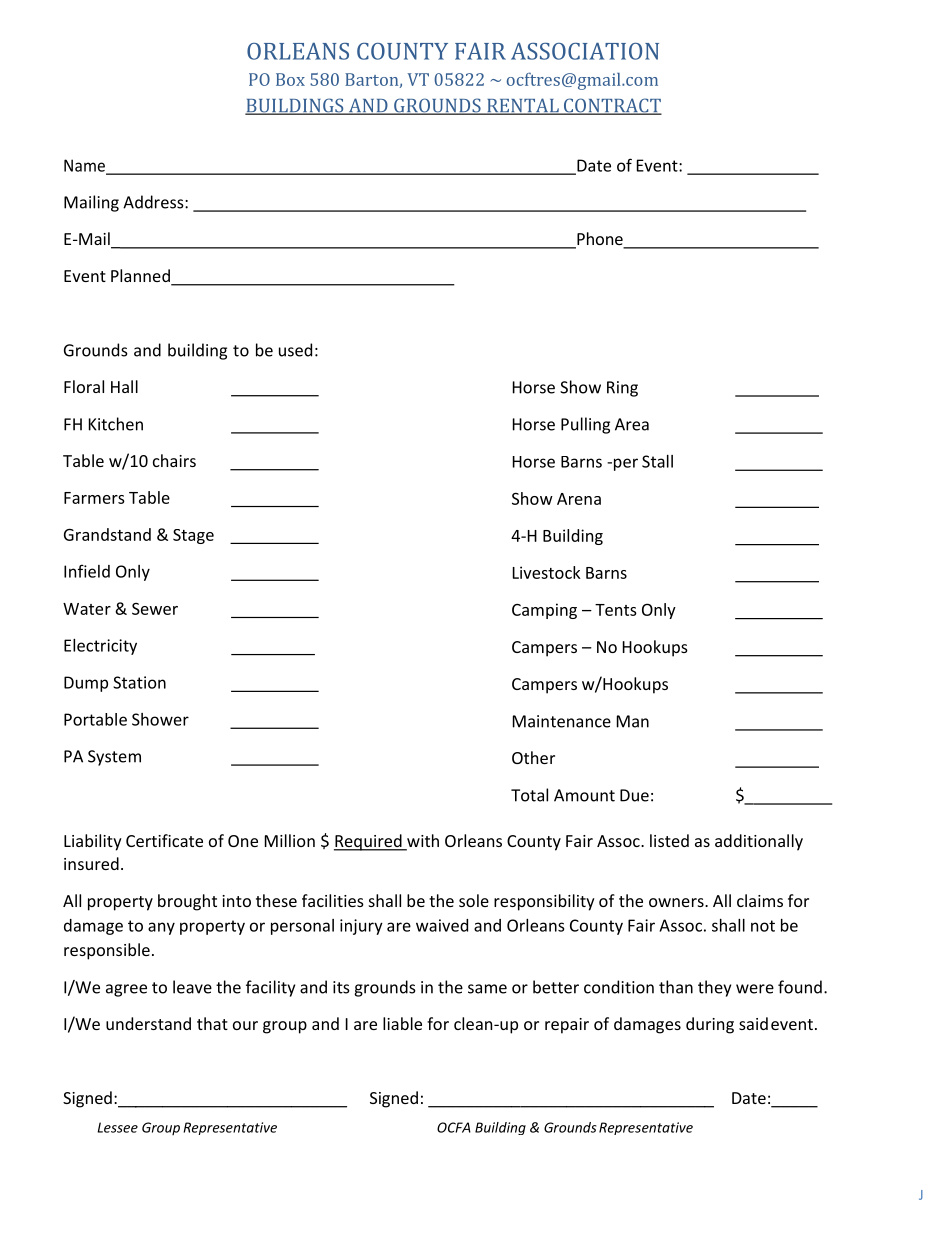  What do you see at coordinates (114, 758) in the screenshot?
I see `System` at bounding box center [114, 758].
